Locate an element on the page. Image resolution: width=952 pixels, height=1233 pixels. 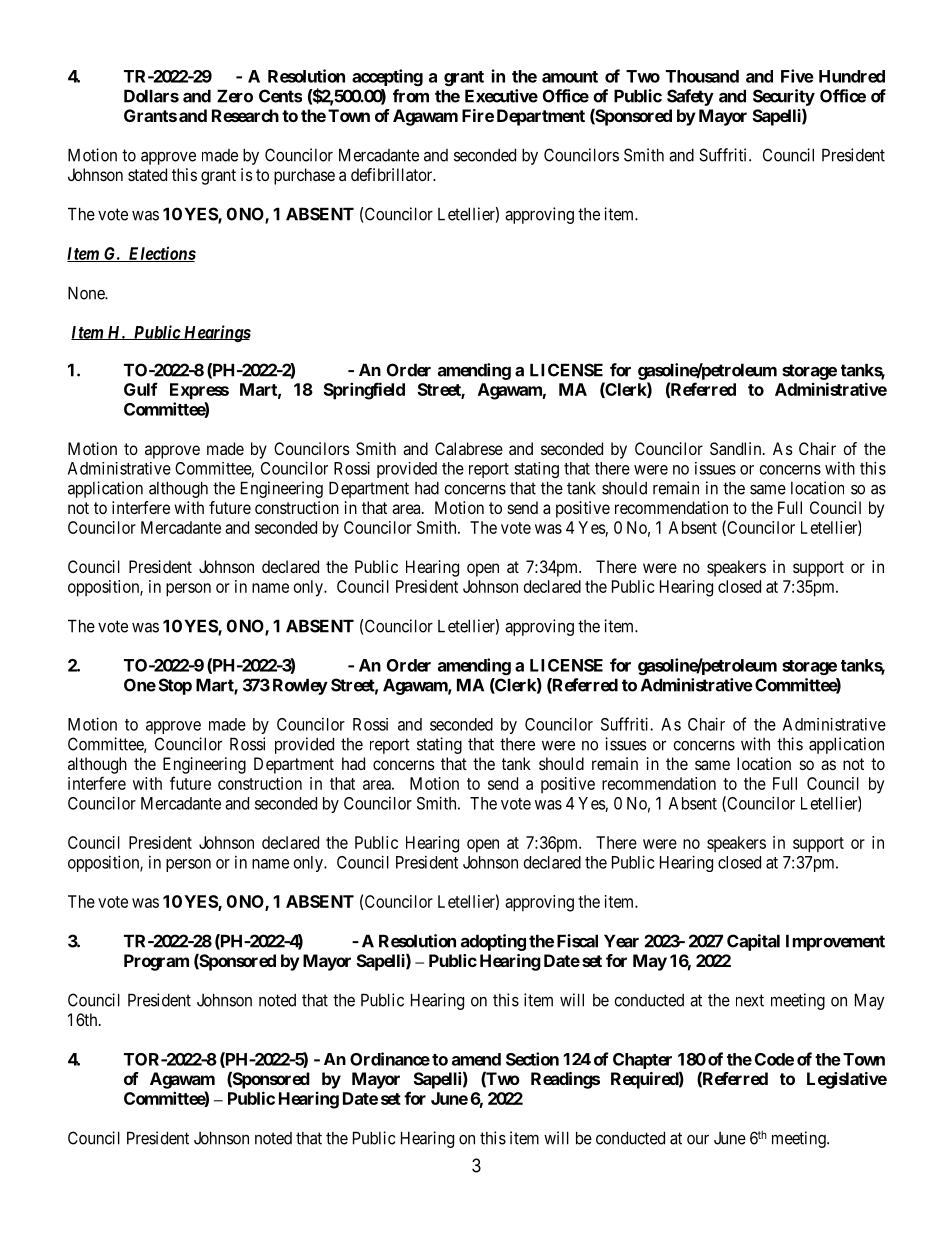
Rowley is located at coordinates (300, 686).
